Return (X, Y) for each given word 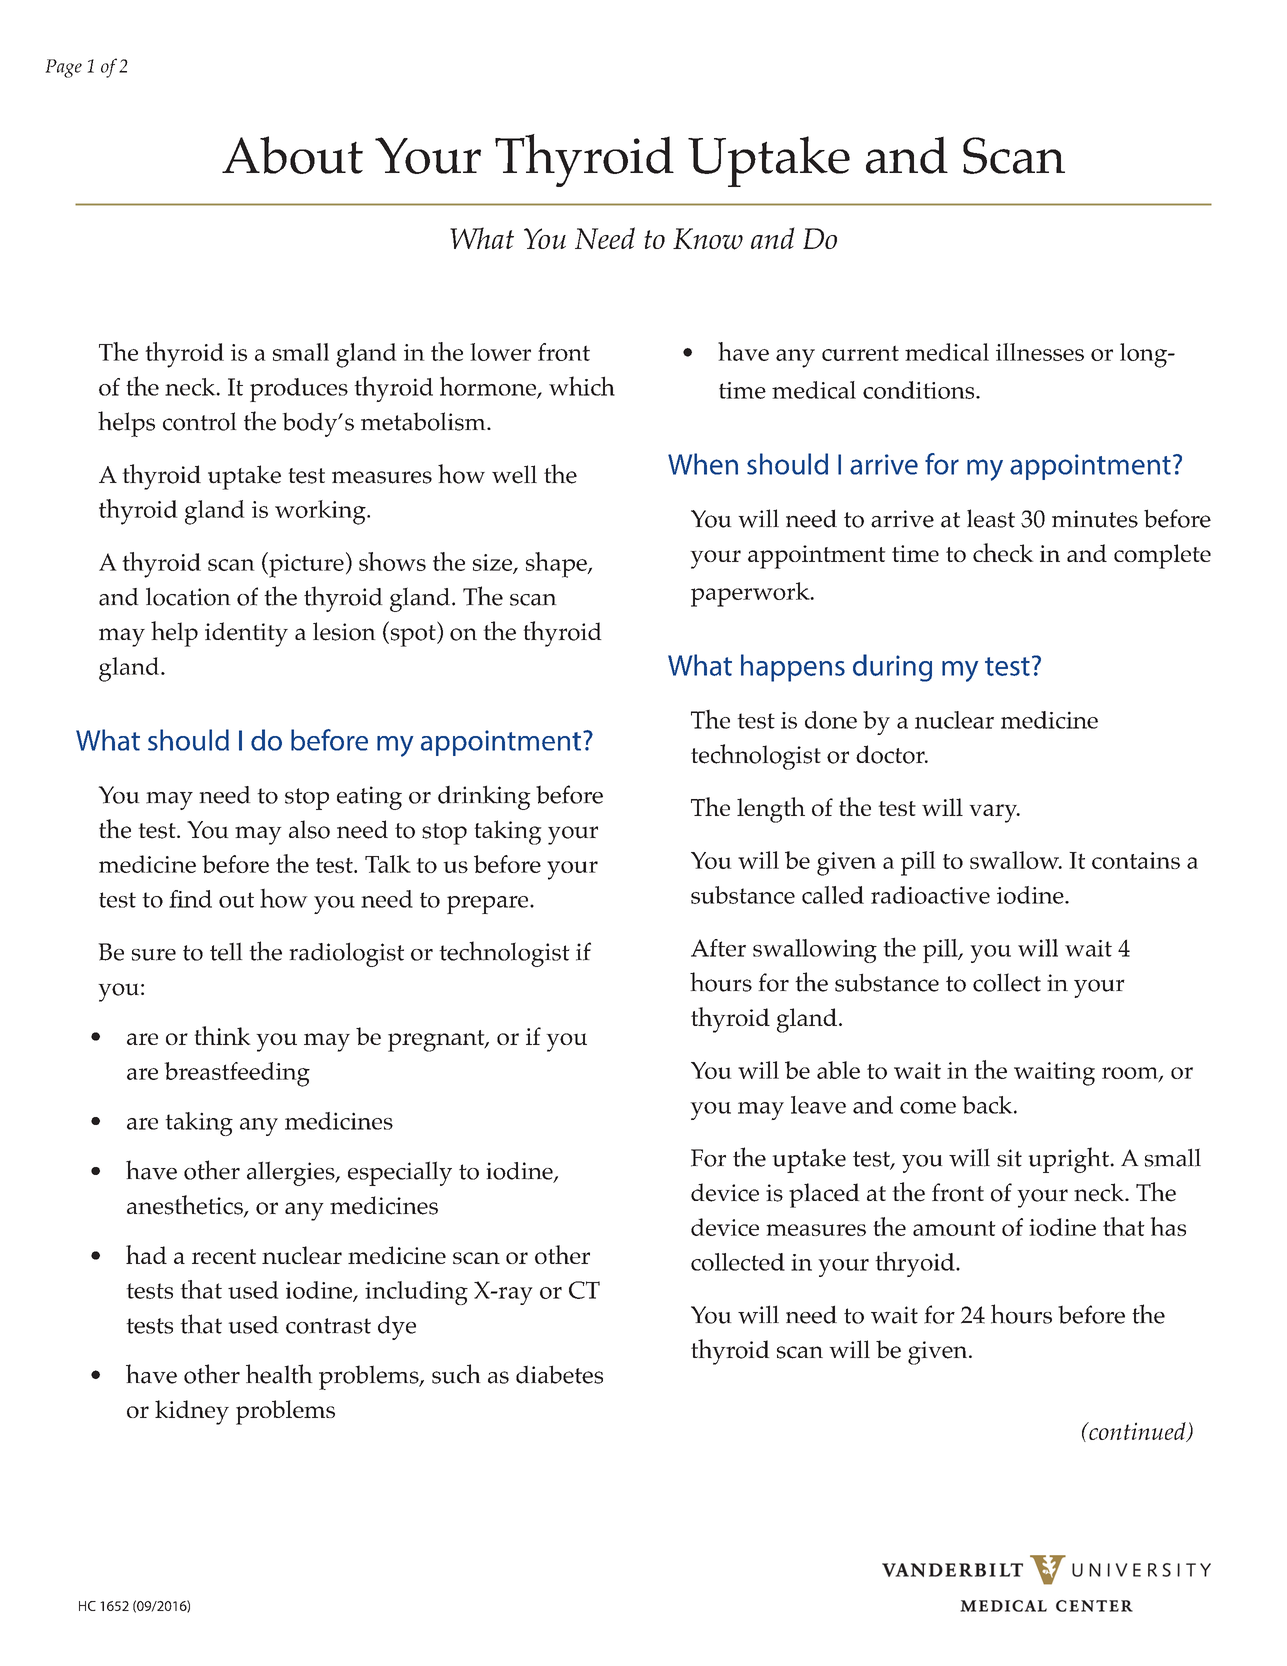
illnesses (1040, 352)
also (309, 829)
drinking (484, 797)
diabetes (559, 1374)
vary (994, 813)
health (279, 1374)
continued (1137, 1432)
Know (708, 239)
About (292, 155)
